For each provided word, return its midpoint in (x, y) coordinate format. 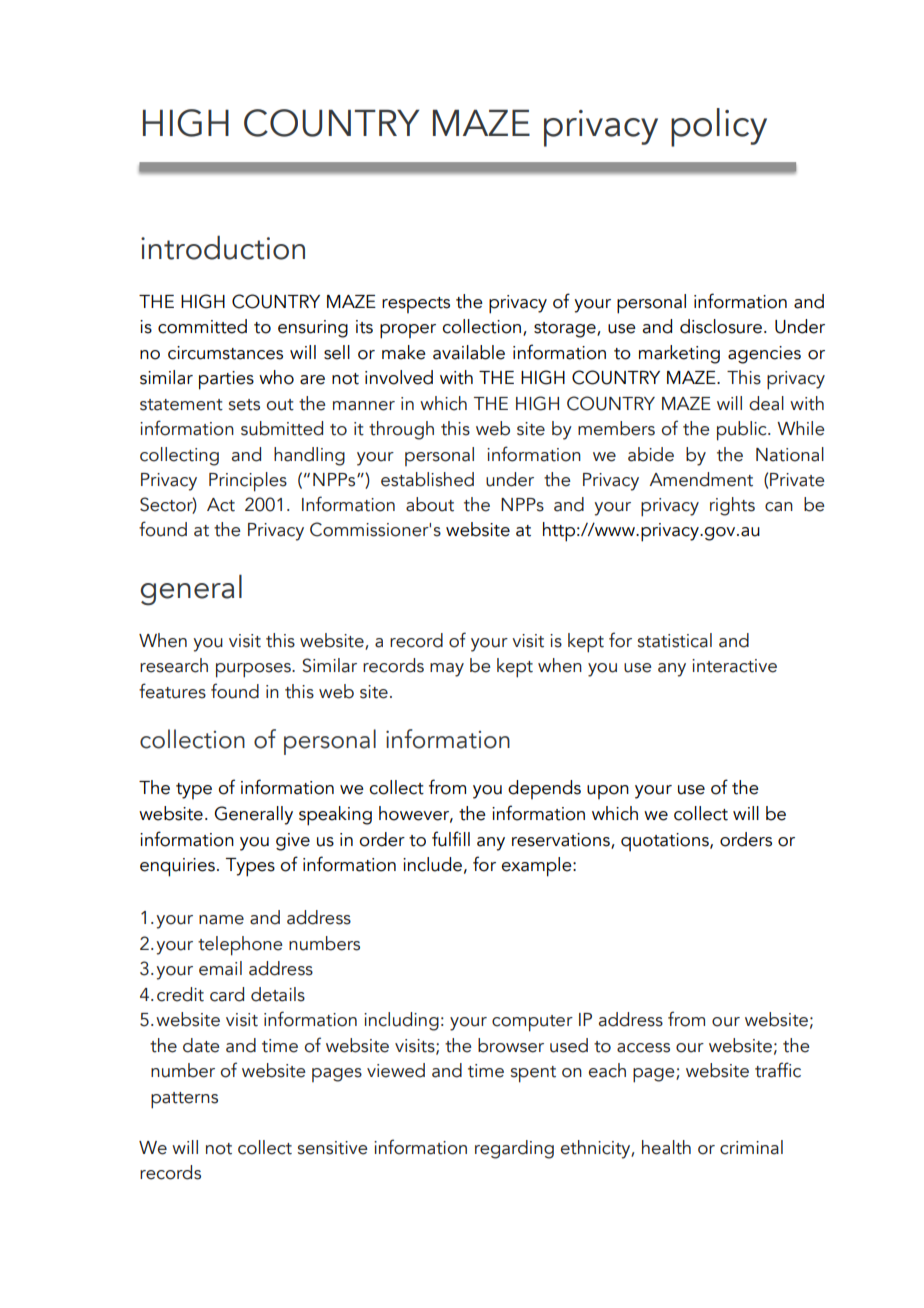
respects (416, 305)
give (293, 842)
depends (544, 789)
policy (719, 127)
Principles (248, 482)
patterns (184, 1100)
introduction (223, 247)
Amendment (701, 479)
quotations (666, 842)
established (427, 479)
